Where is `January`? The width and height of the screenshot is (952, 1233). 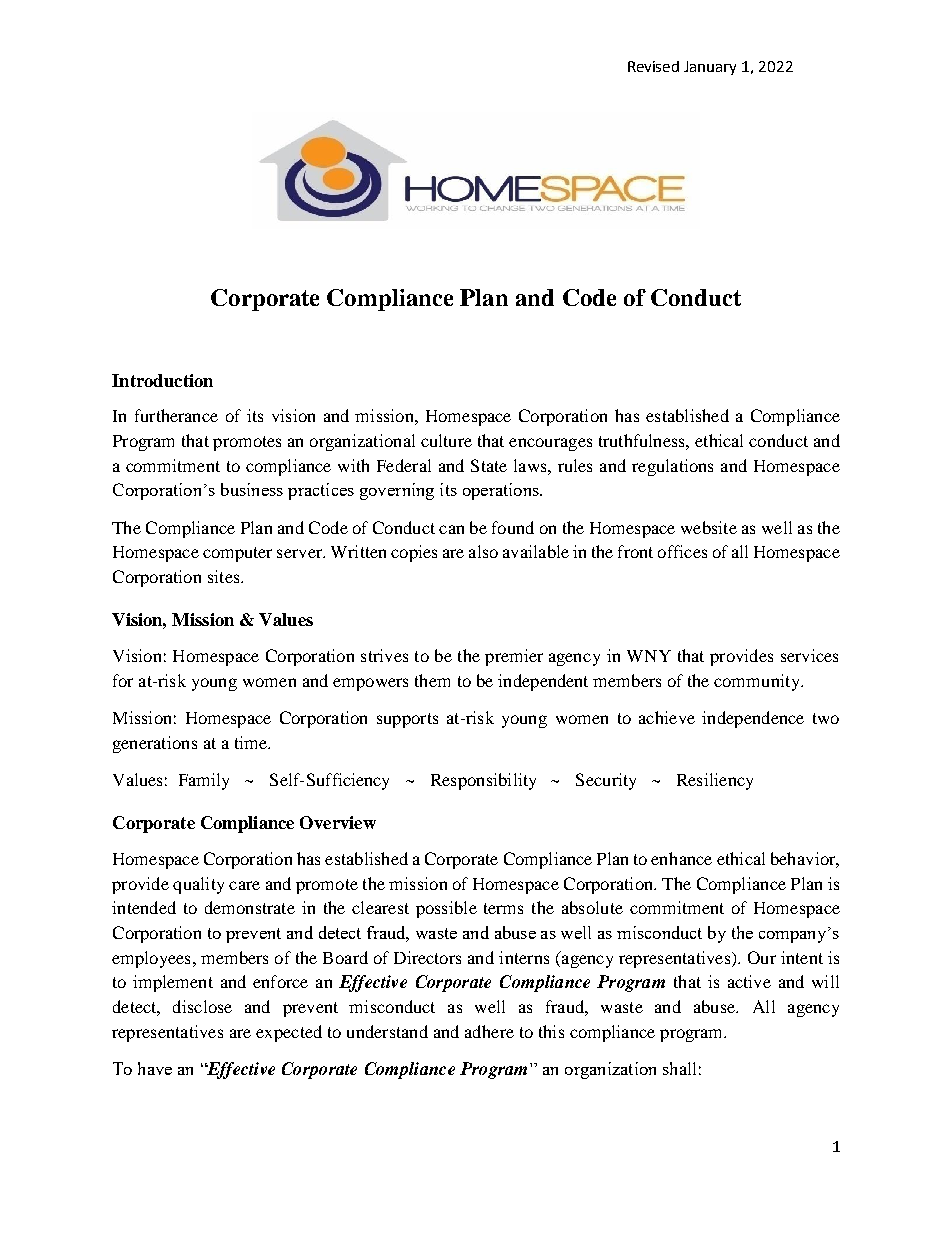
January is located at coordinates (710, 68).
